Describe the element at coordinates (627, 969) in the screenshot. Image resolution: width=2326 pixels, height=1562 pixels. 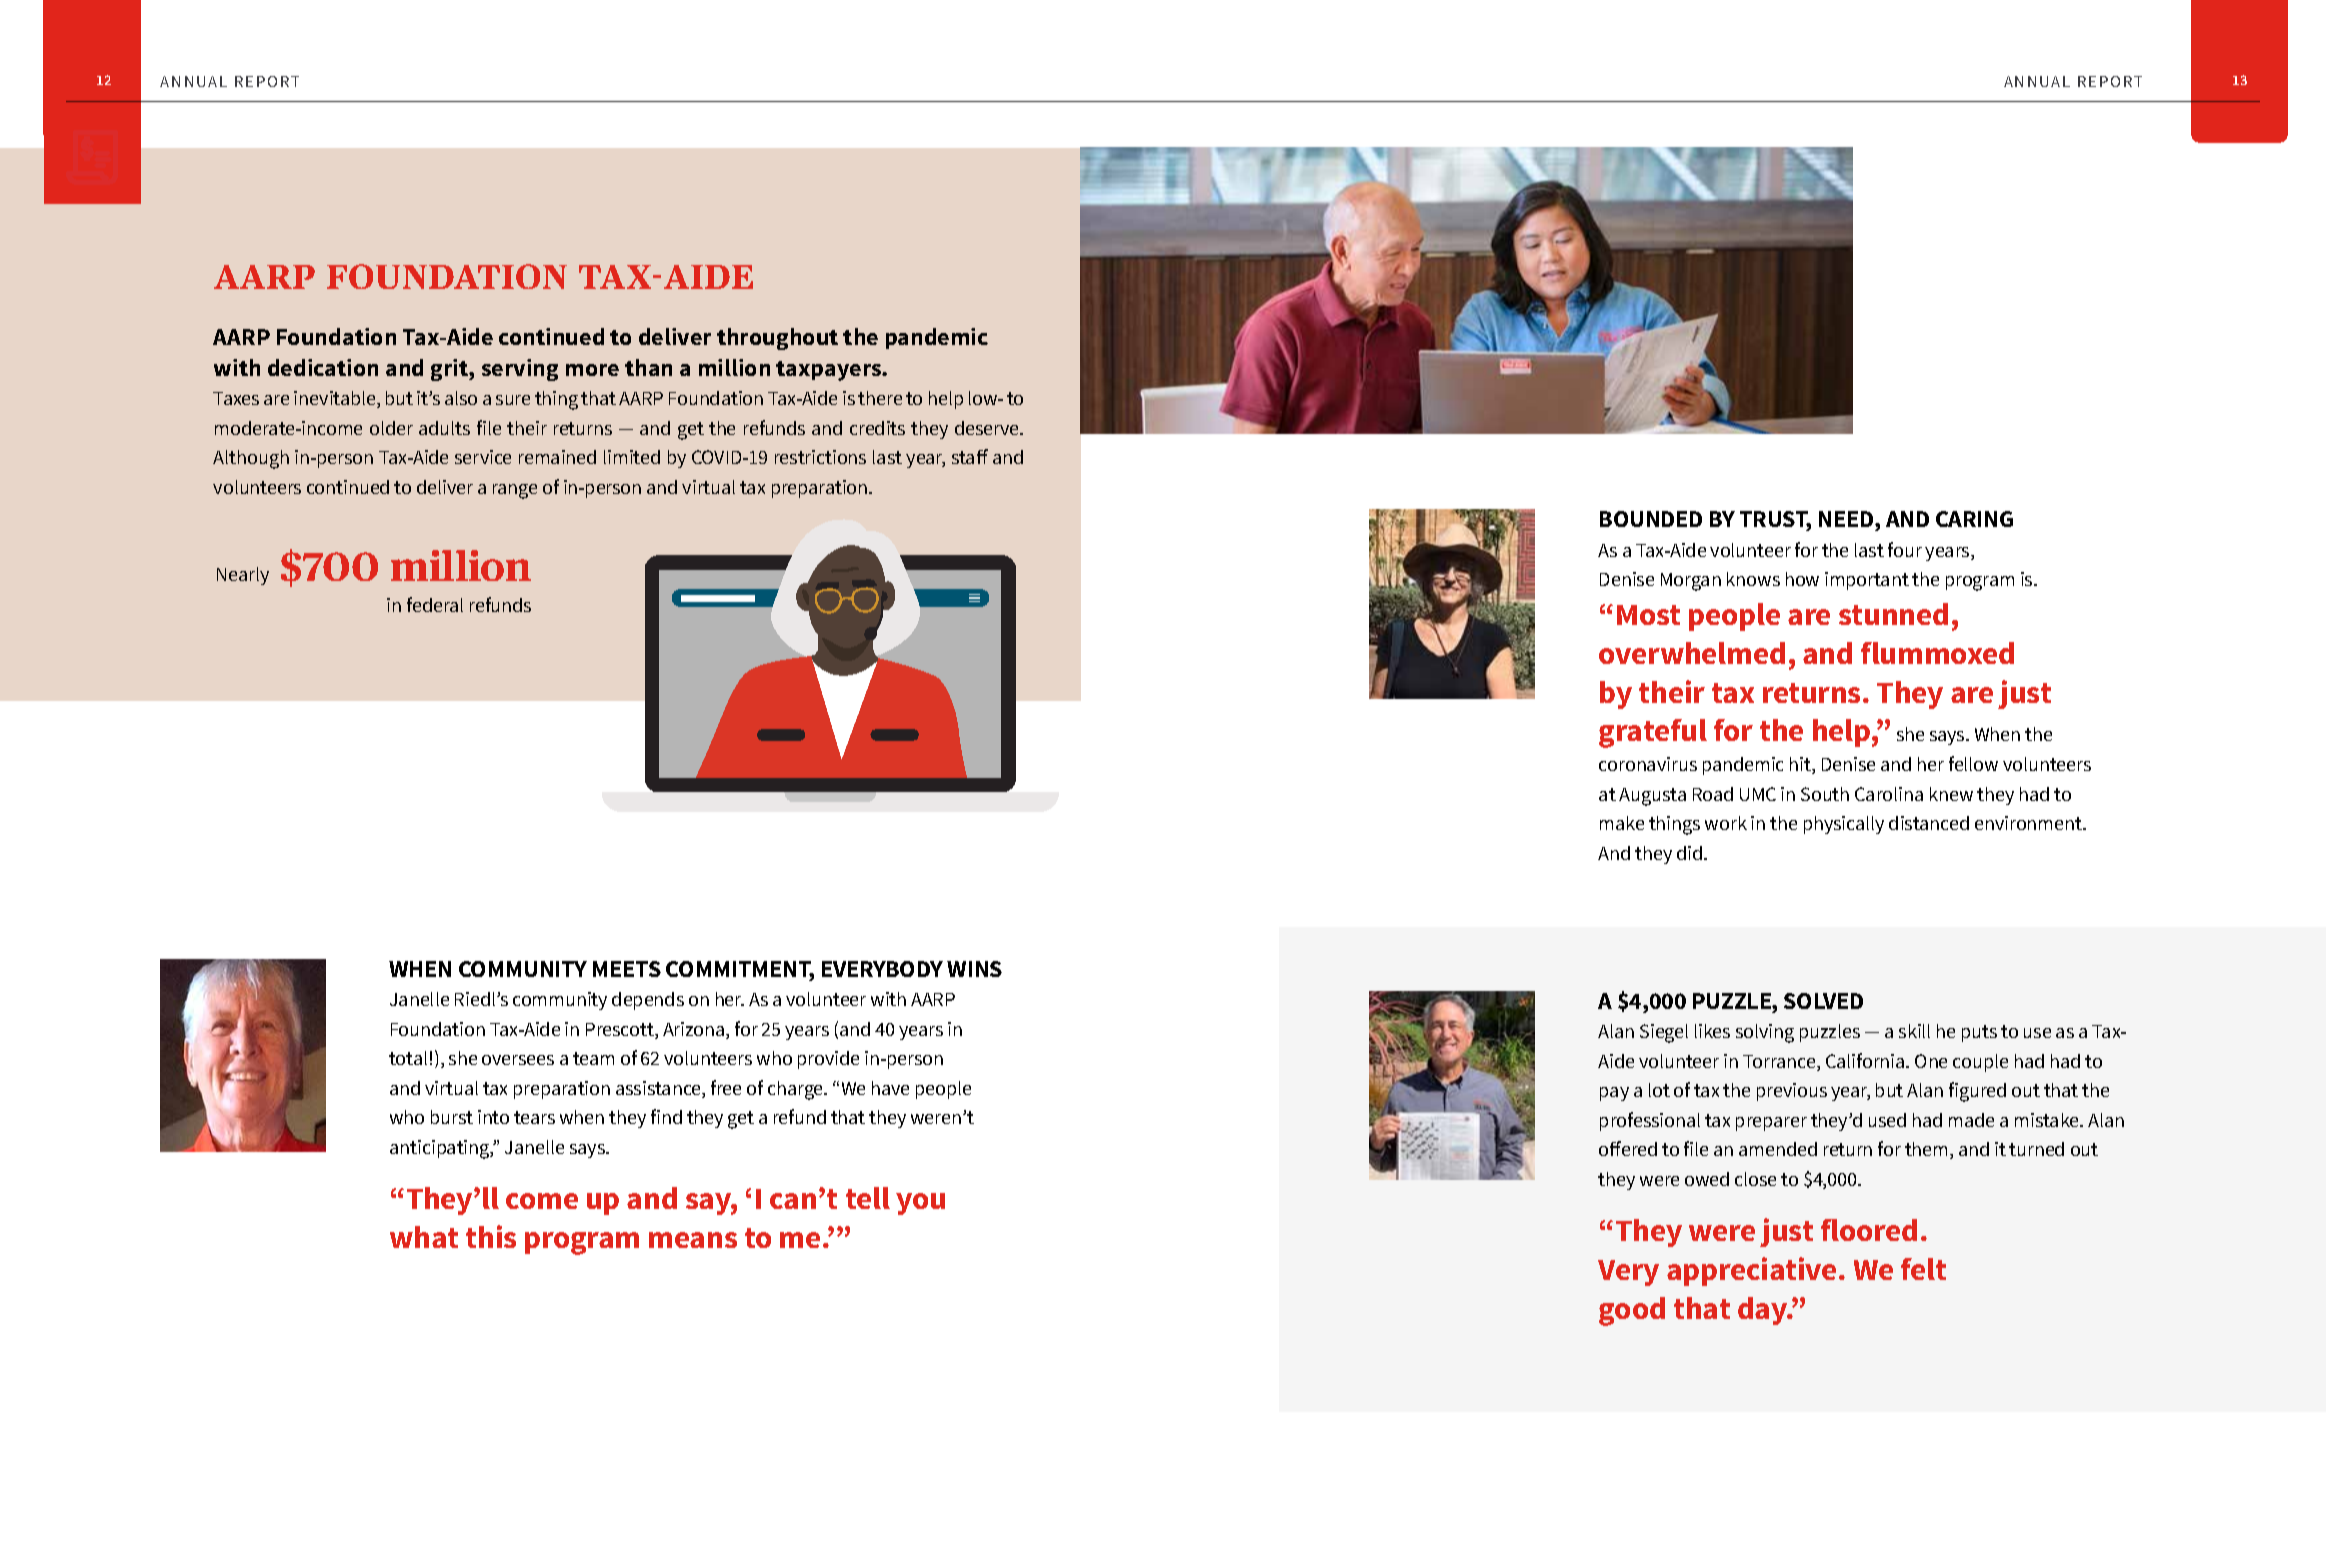
I see `MEETS` at that location.
